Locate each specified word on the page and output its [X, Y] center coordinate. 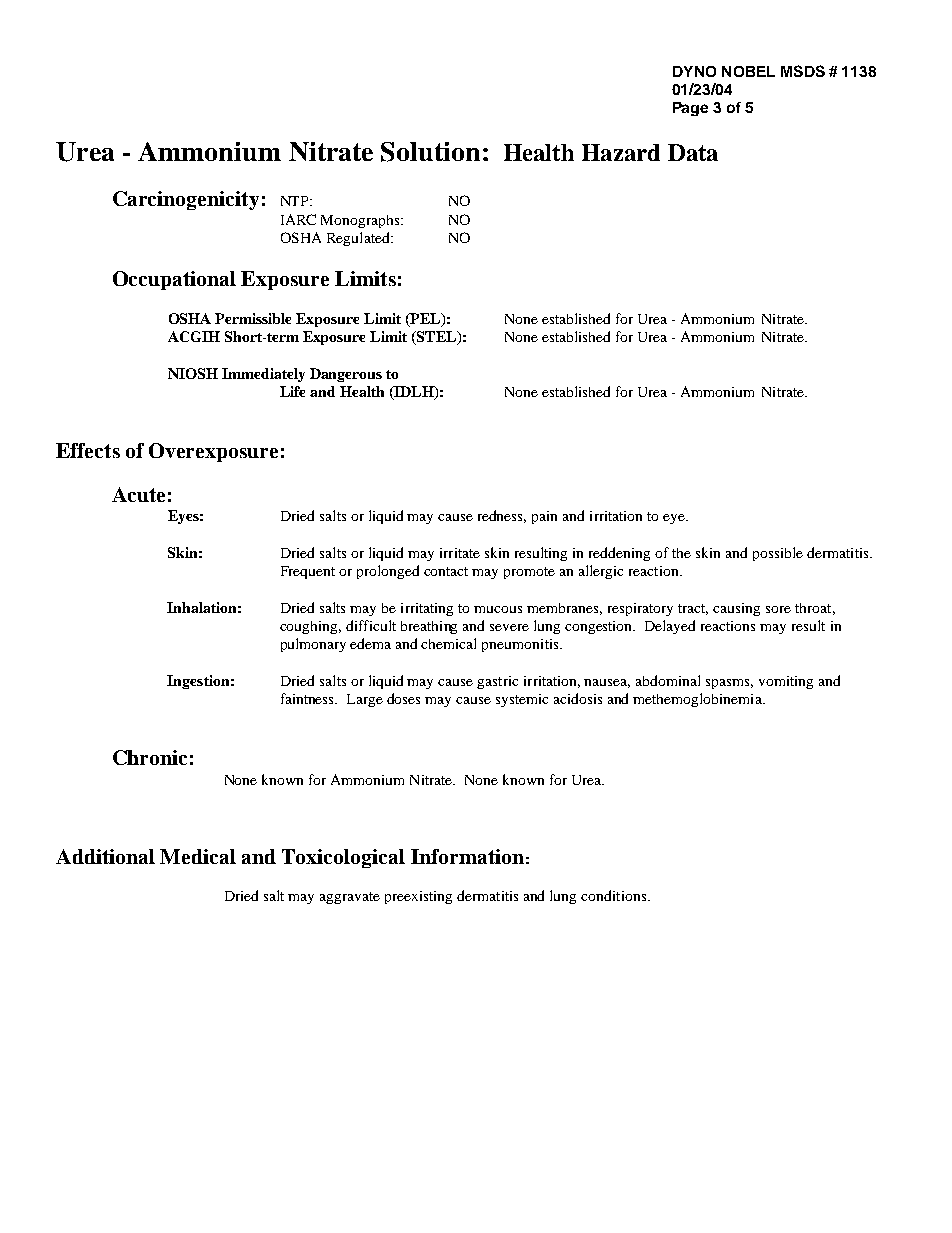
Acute [138, 494]
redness [502, 516]
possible [778, 554]
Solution [430, 152]
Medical [198, 856]
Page [690, 109]
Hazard [621, 152]
